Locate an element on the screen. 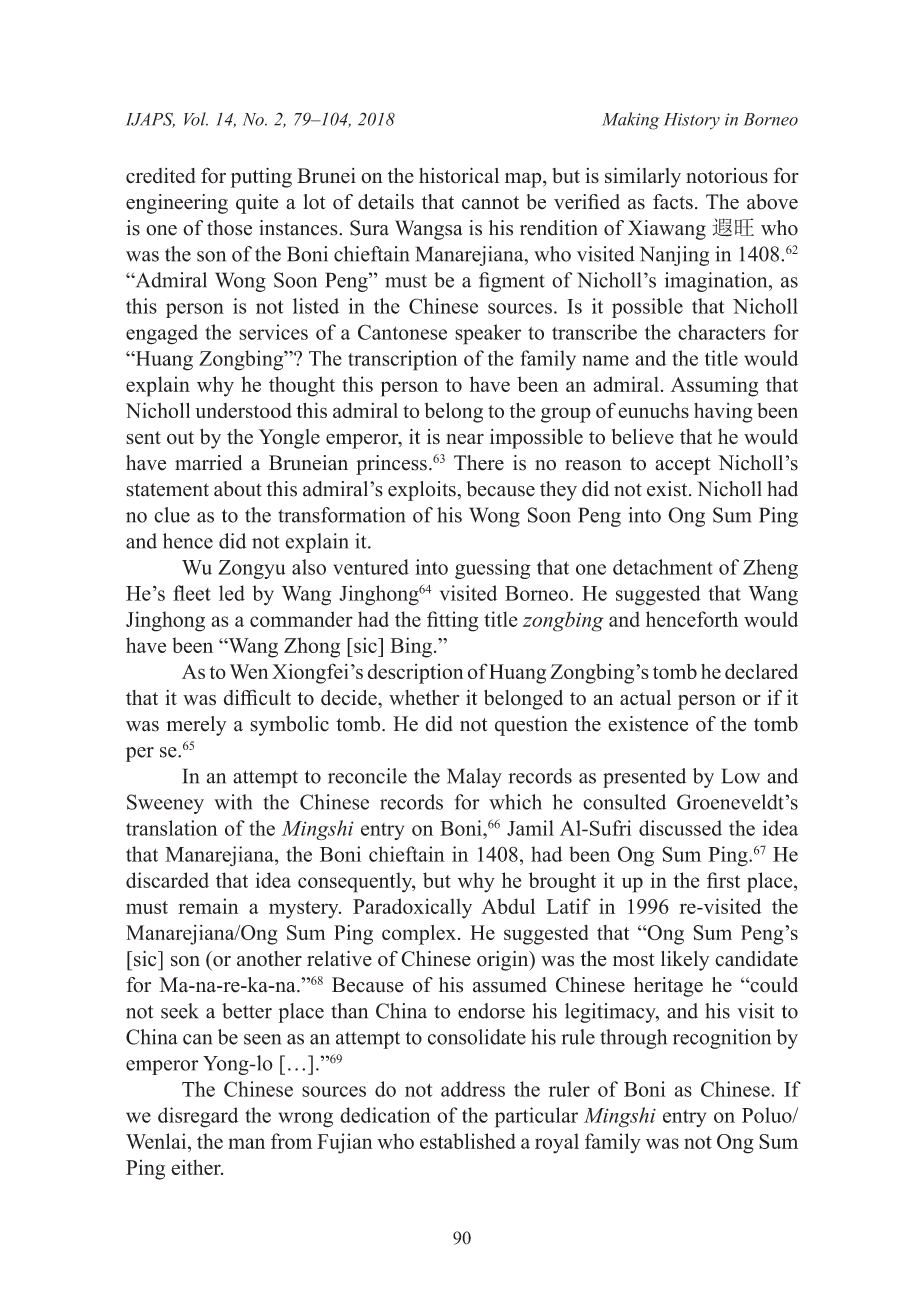 Image resolution: width=924 pixels, height=1308 pixels. There is located at coordinates (479, 463).
